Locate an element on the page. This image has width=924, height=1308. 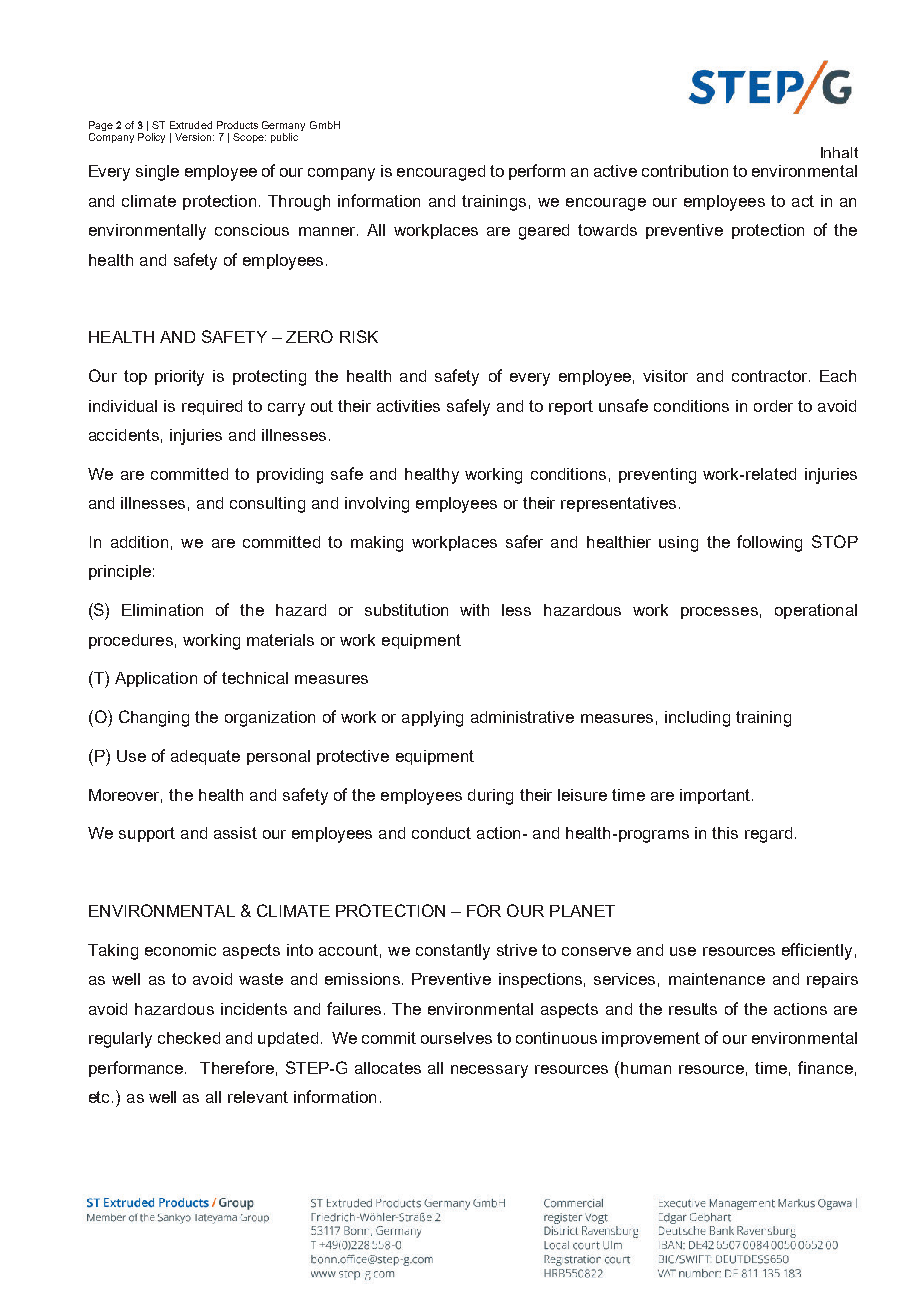
geared is located at coordinates (544, 232).
